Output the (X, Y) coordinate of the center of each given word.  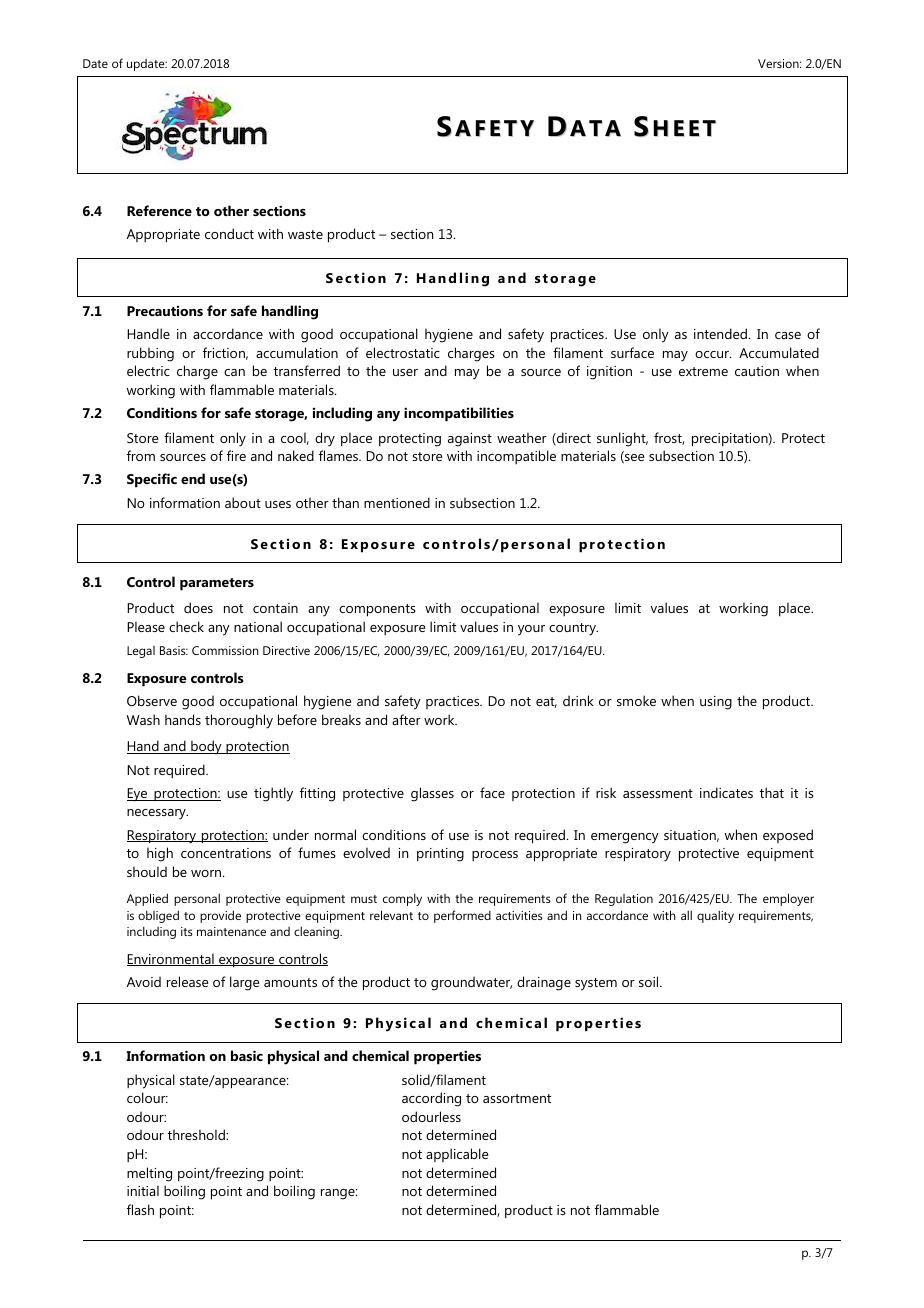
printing (440, 855)
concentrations (226, 853)
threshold (197, 1134)
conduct (229, 233)
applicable (457, 1155)
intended (720, 333)
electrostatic (403, 352)
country (573, 629)
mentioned (397, 502)
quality (715, 916)
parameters (217, 584)
